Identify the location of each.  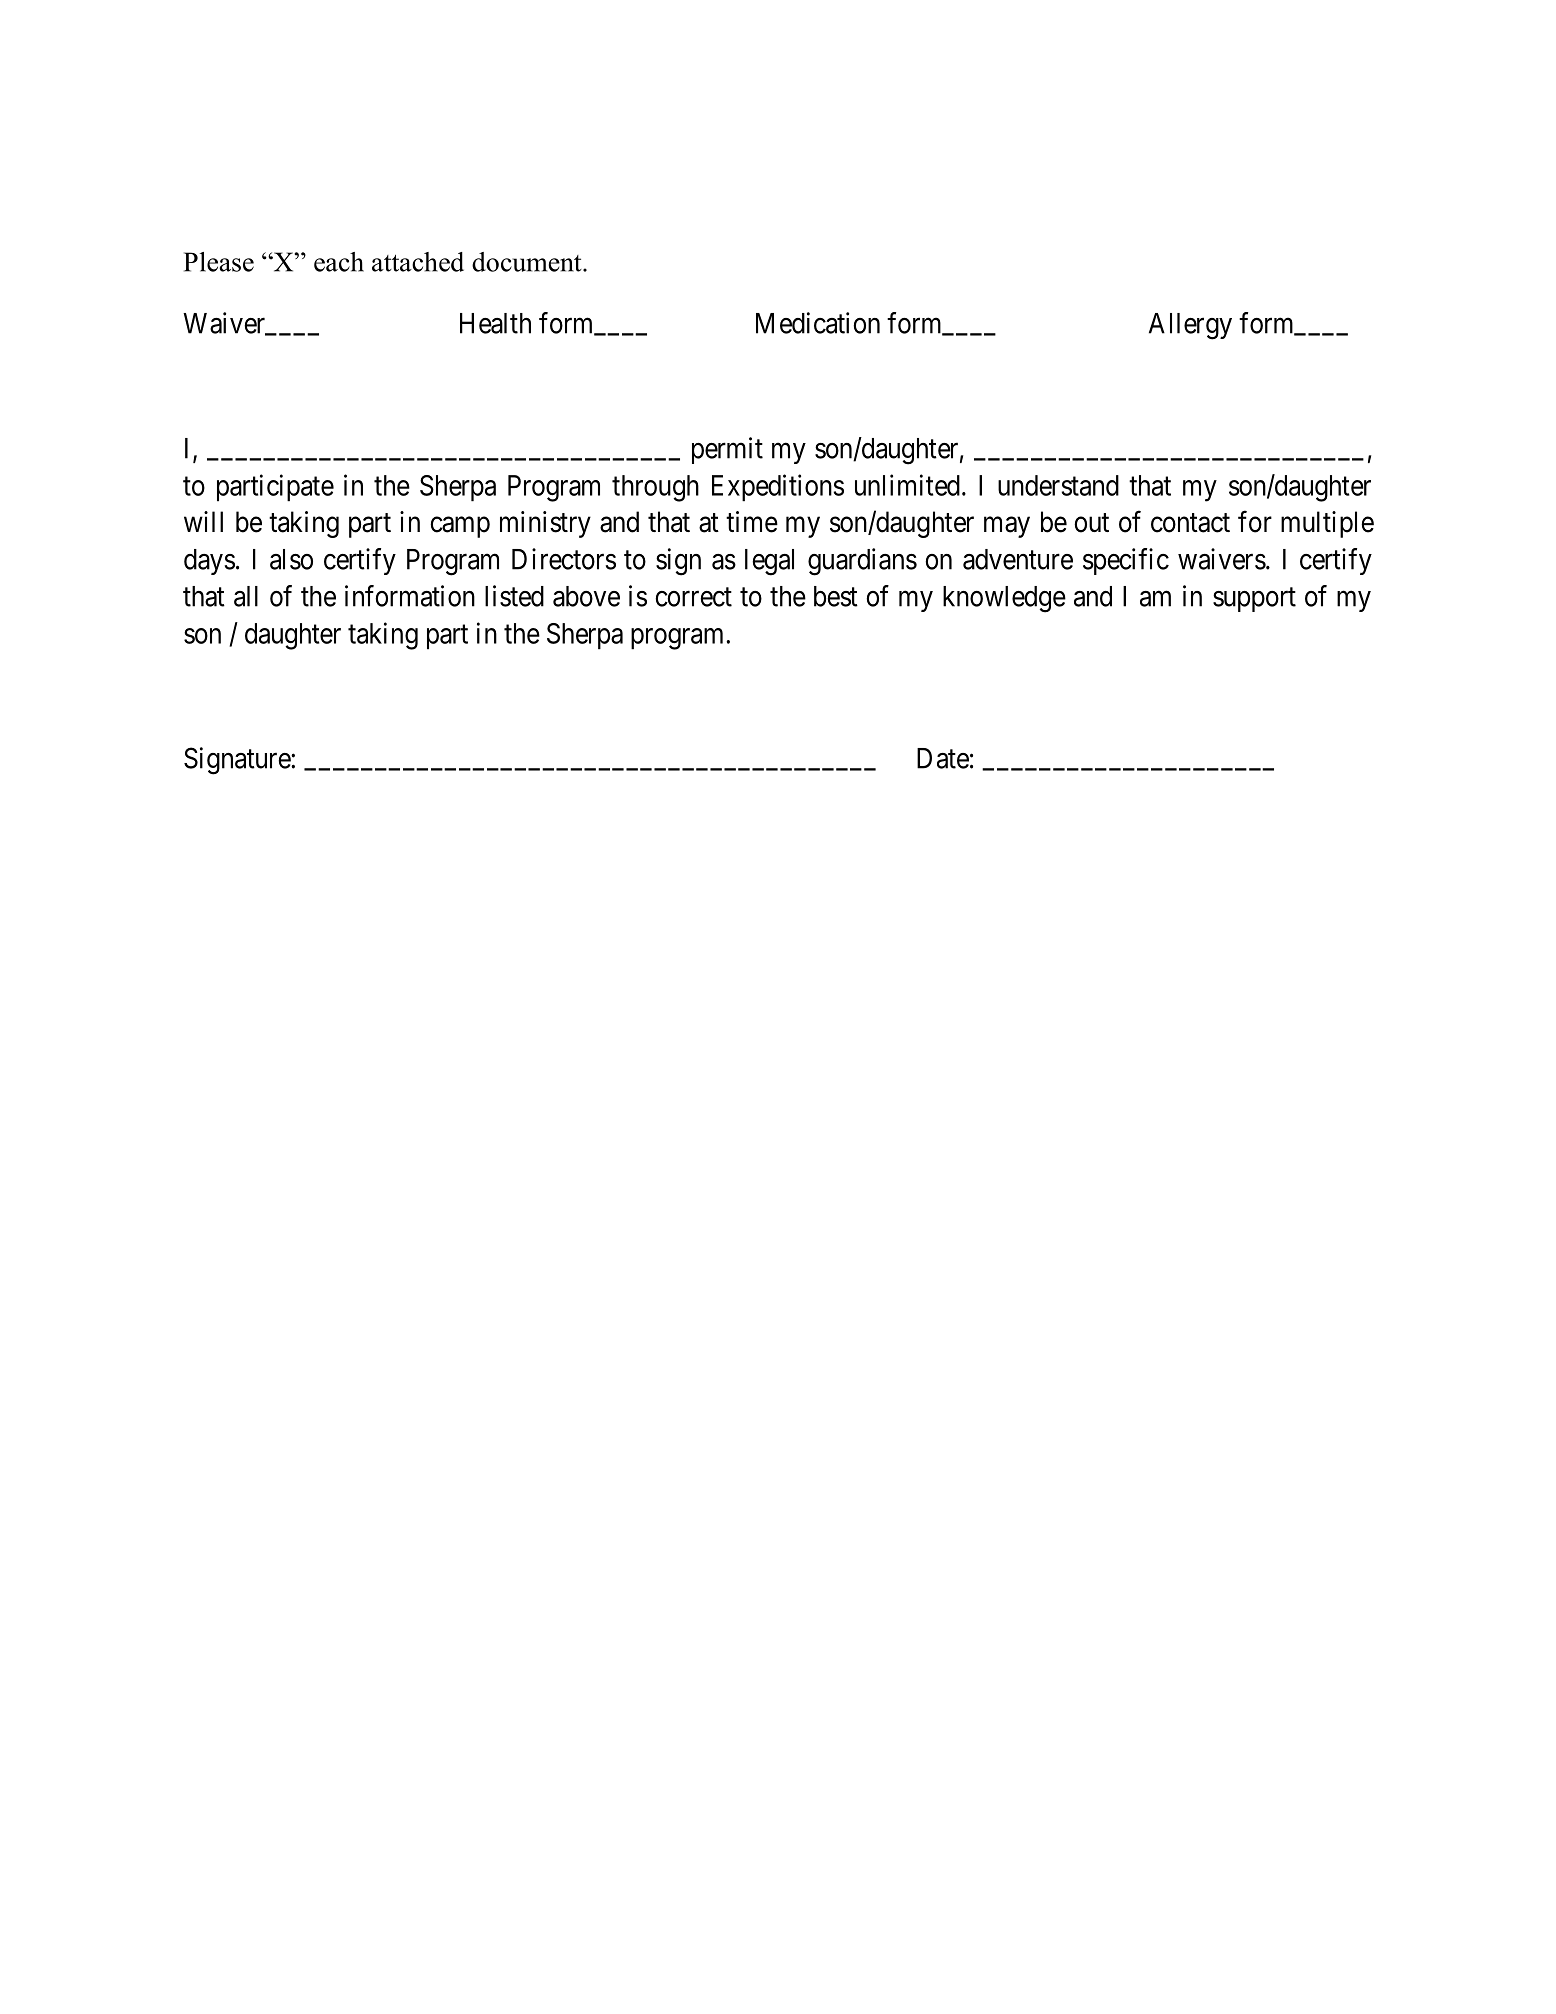
(339, 262).
